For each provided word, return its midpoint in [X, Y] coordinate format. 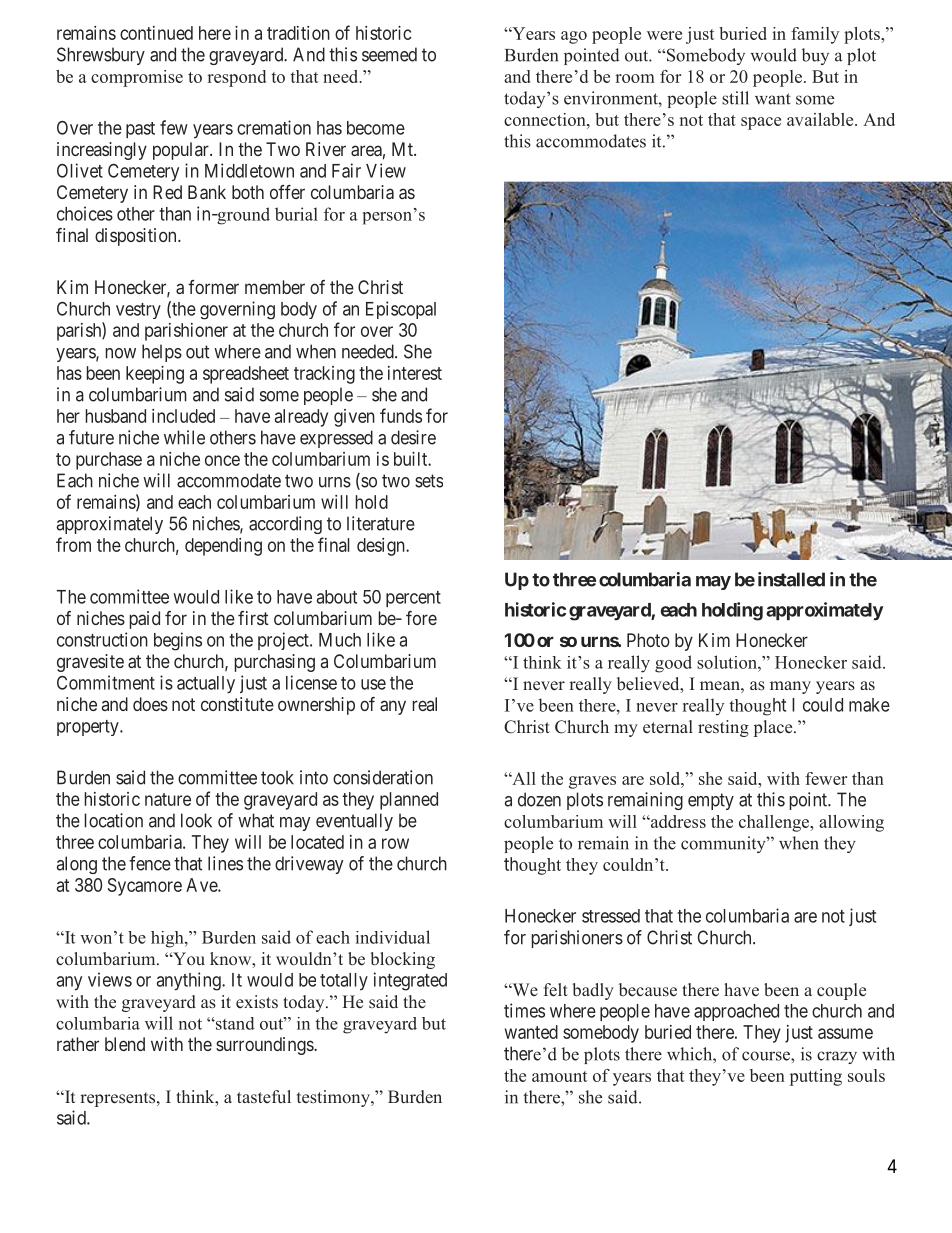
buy [815, 56]
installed [791, 579]
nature [168, 799]
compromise [137, 78]
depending [223, 547]
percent [413, 599]
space [761, 123]
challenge [775, 823]
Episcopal [401, 310]
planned [409, 801]
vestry [138, 311]
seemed [389, 54]
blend [125, 1044]
